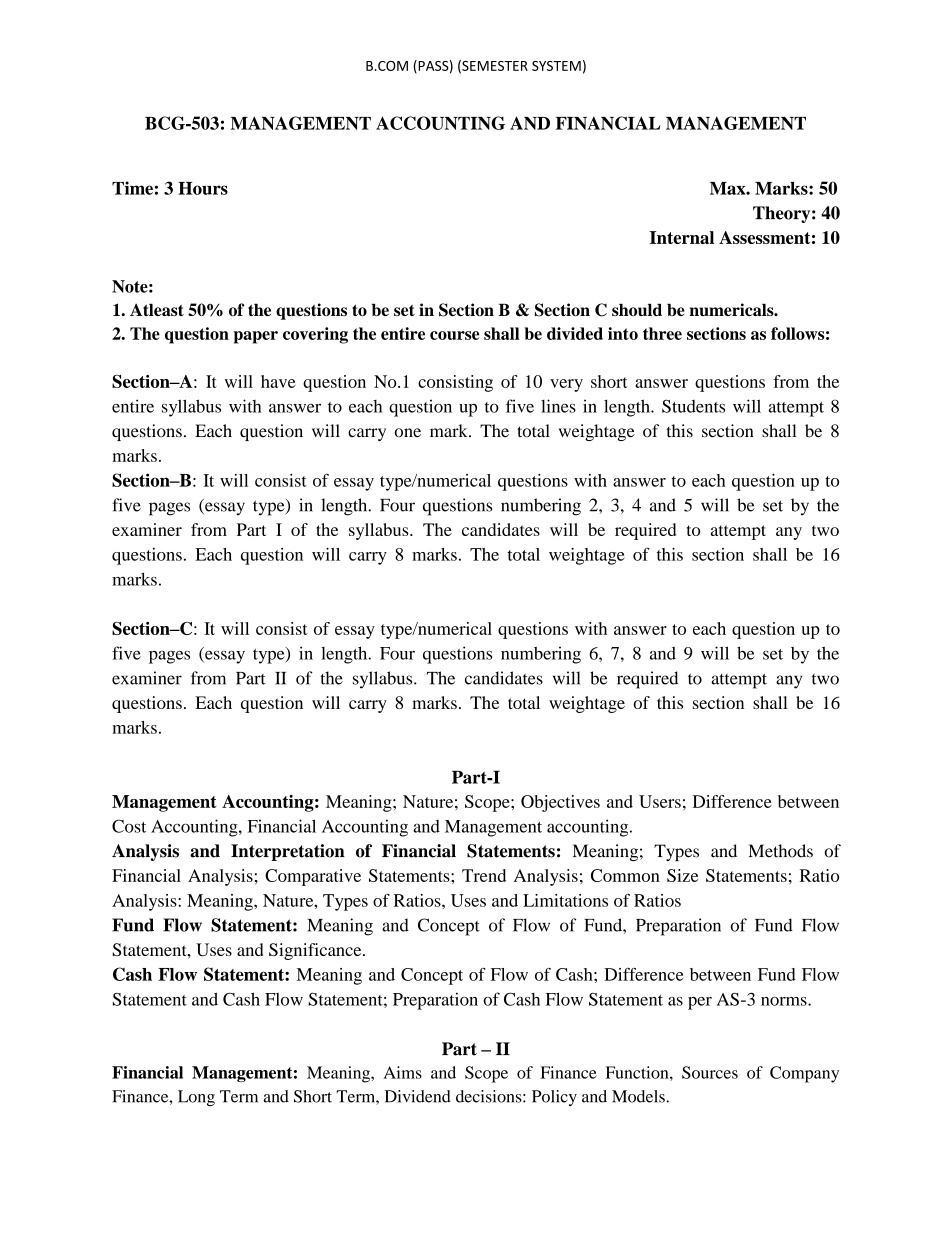 The width and height of the page is (952, 1233). Describe the element at coordinates (454, 335) in the page. I see `course` at that location.
